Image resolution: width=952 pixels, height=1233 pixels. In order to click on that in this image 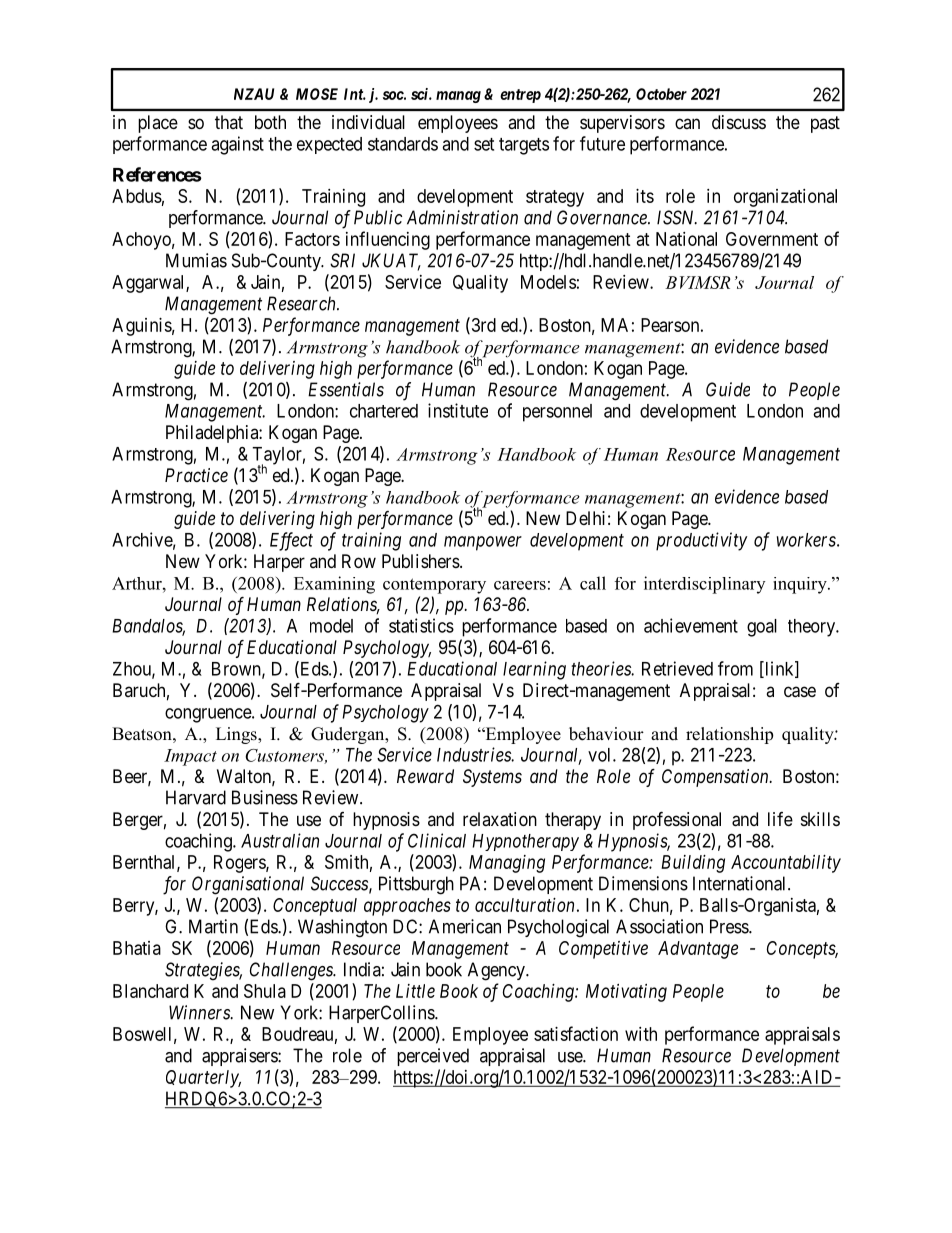, I will do `click(229, 122)`.
